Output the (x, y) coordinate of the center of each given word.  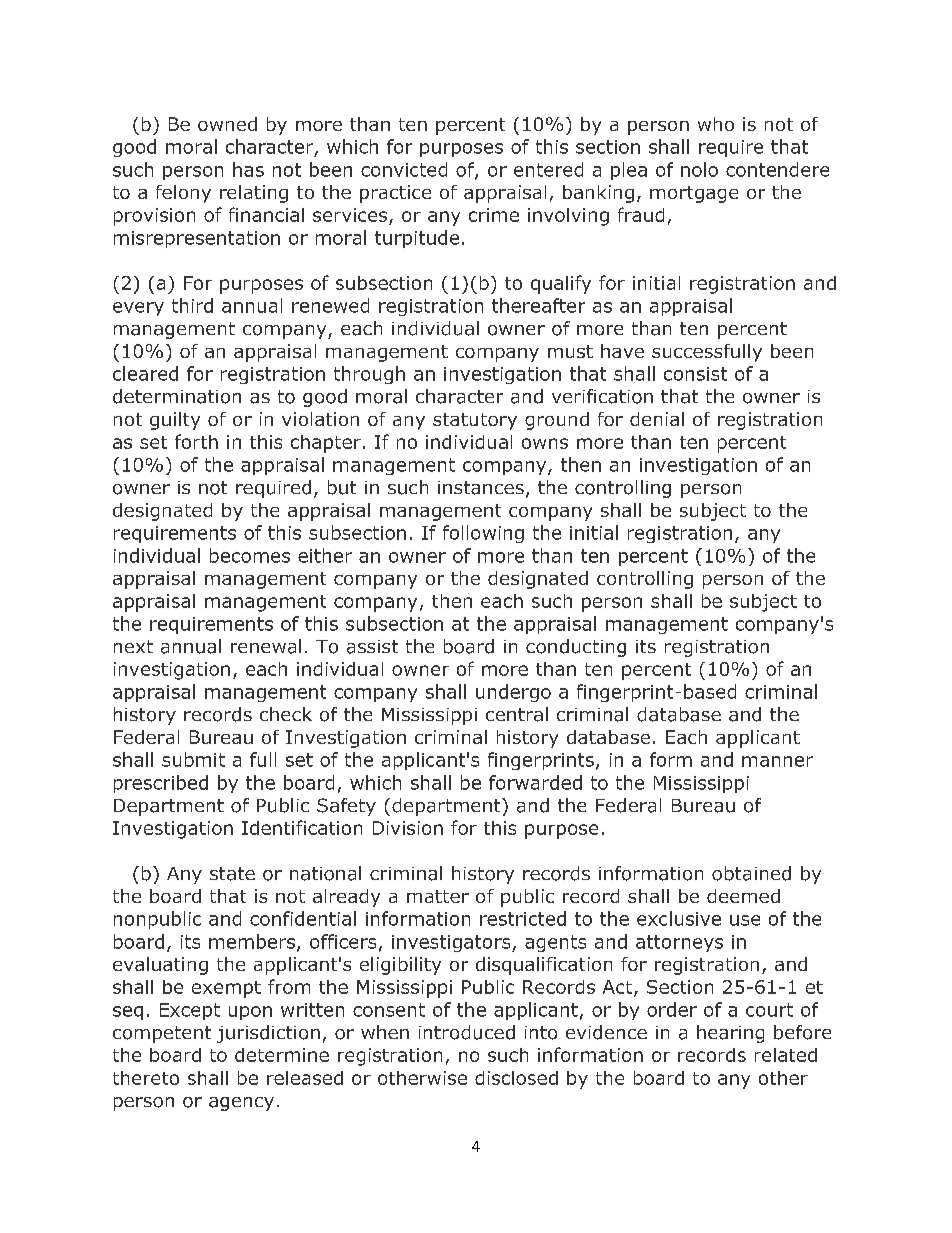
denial (657, 419)
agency (241, 1104)
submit (193, 759)
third (192, 305)
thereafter (538, 305)
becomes (250, 555)
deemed (743, 896)
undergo (513, 693)
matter (438, 896)
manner (777, 761)
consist (695, 374)
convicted (404, 169)
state (232, 874)
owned (227, 124)
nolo (699, 169)
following (483, 534)
